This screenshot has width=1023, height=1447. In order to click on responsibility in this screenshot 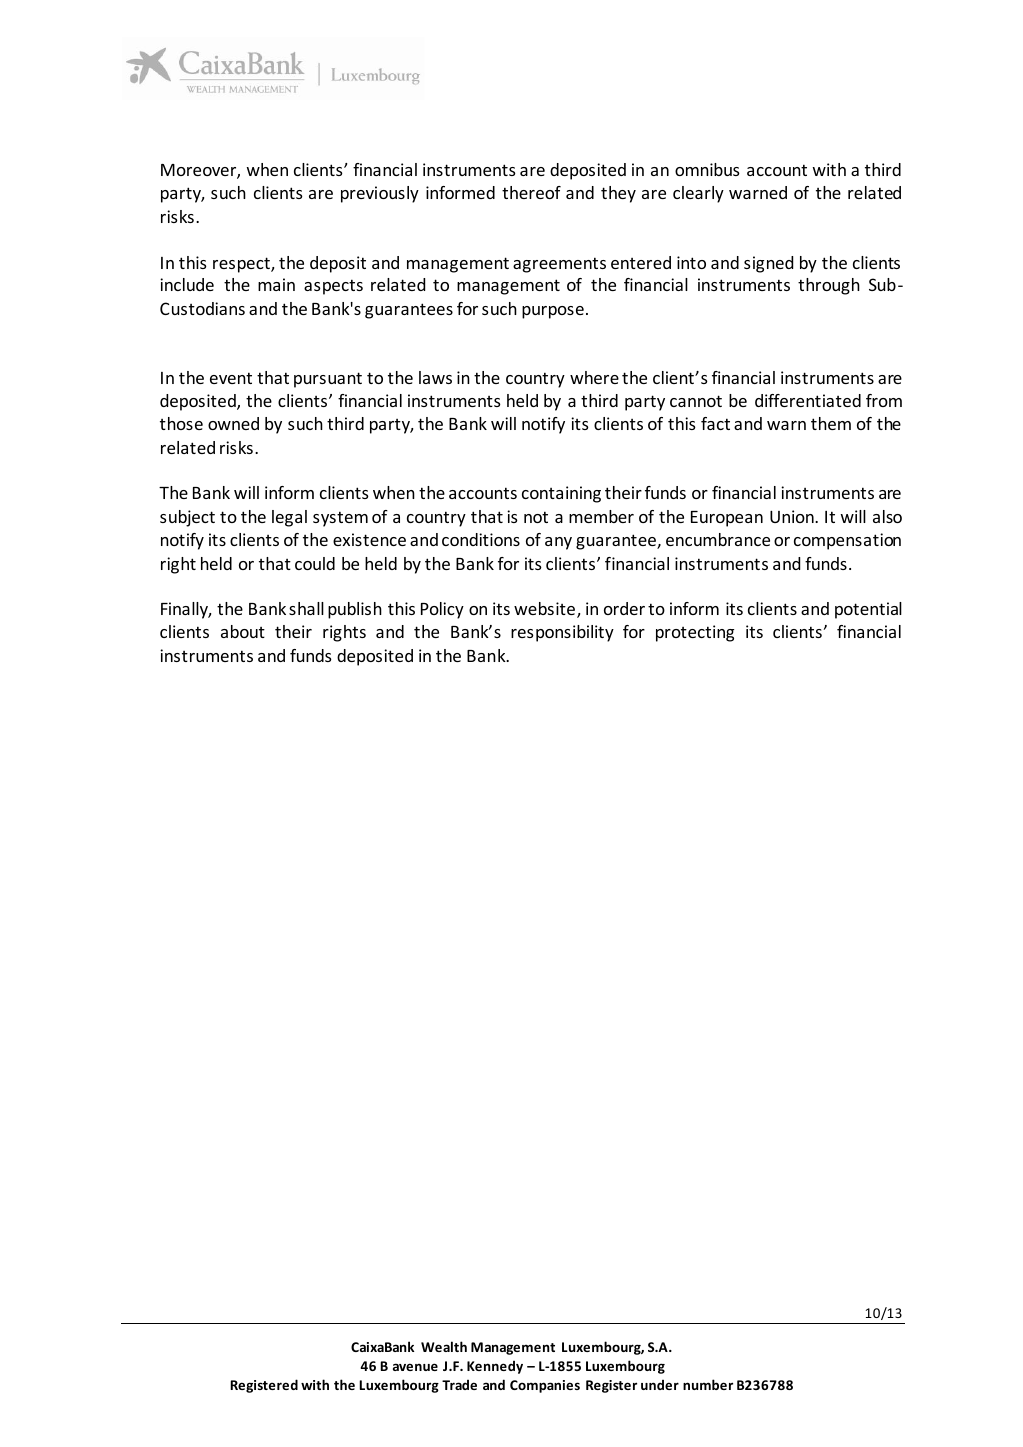, I will do `click(562, 633)`.
